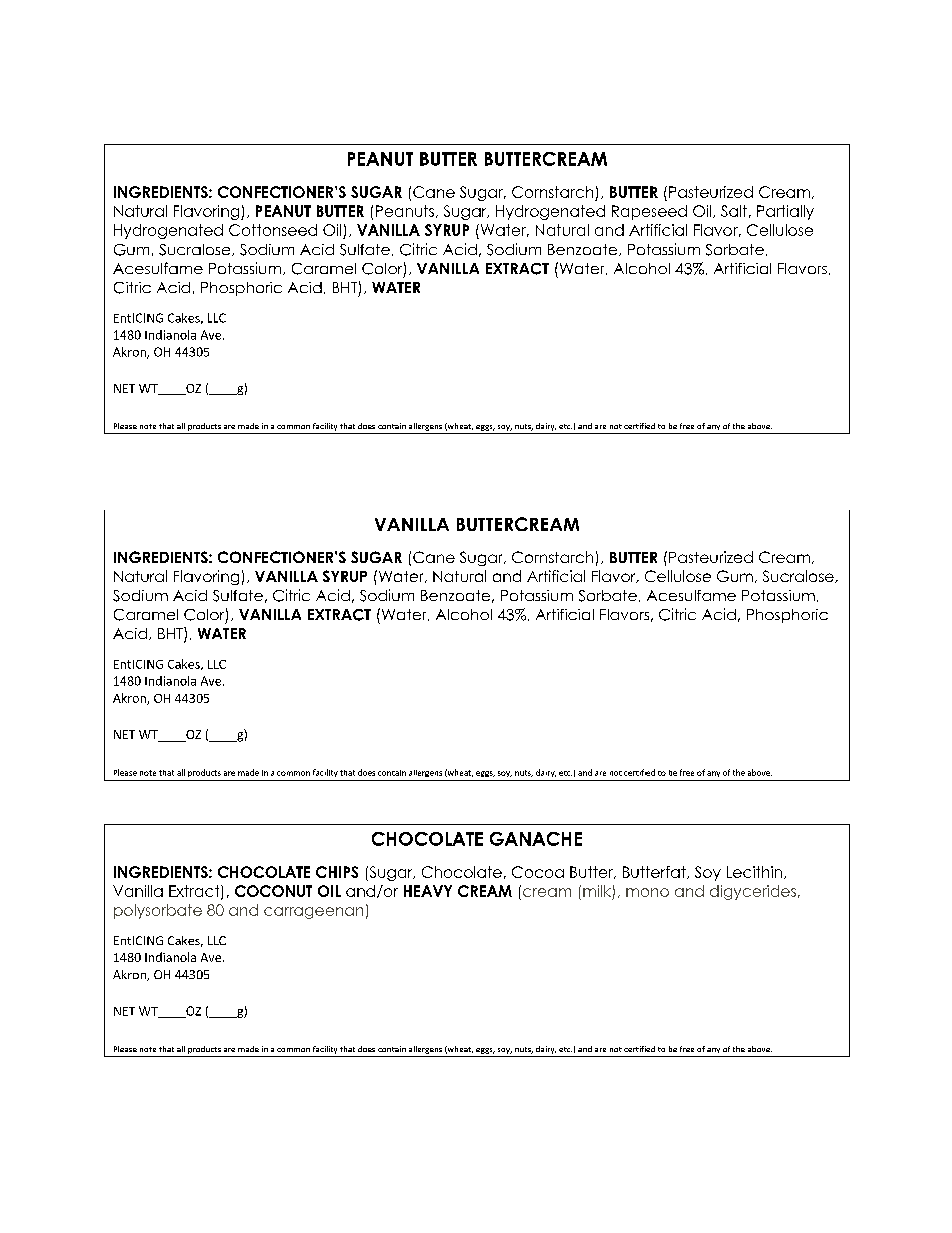  Describe the element at coordinates (337, 872) in the screenshot. I see `CHIPS` at that location.
